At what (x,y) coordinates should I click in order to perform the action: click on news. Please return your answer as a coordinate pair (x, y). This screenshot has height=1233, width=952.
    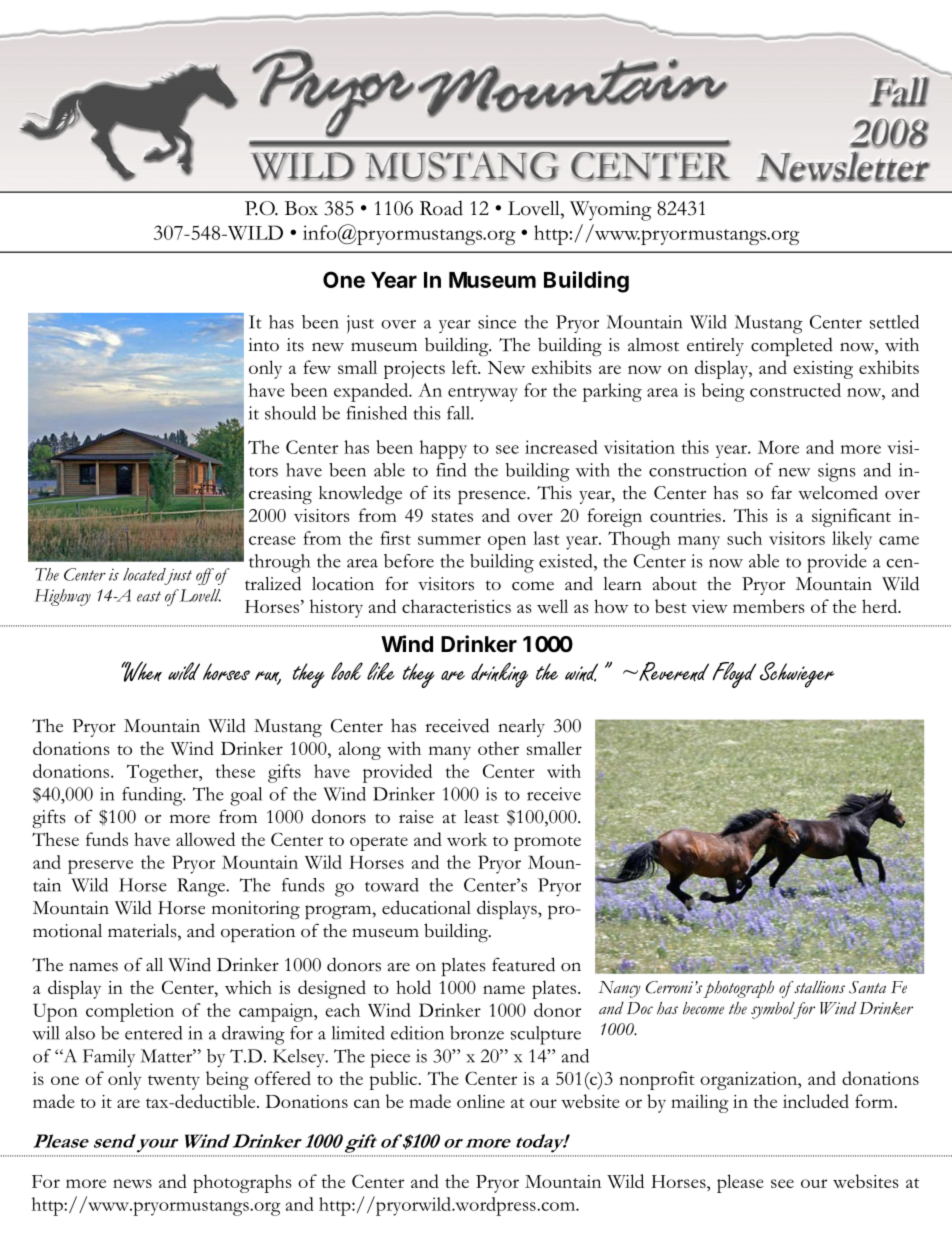
    Looking at the image, I should click on (132, 1183).
